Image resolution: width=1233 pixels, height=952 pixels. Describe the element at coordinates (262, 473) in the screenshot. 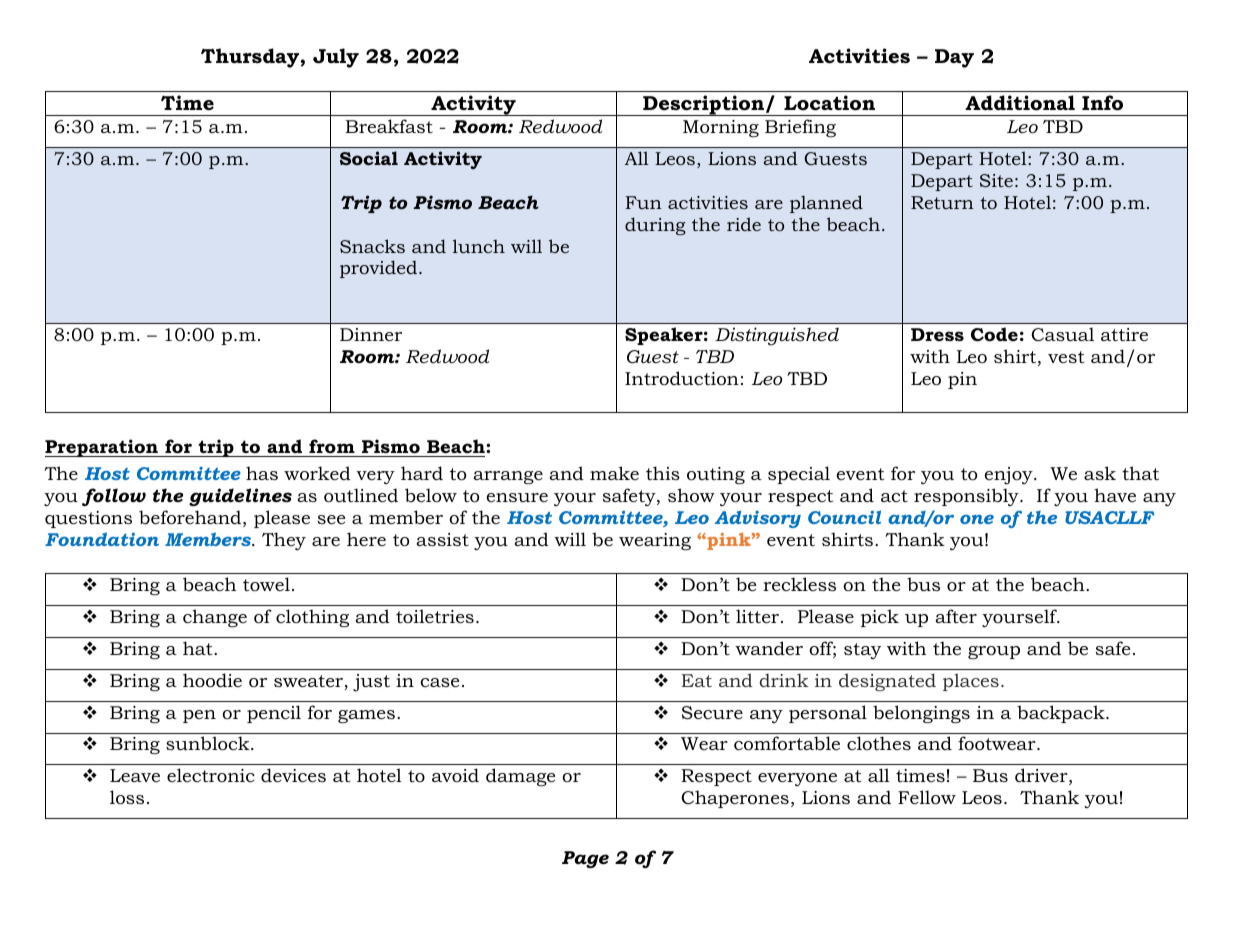

I see `has` at that location.
